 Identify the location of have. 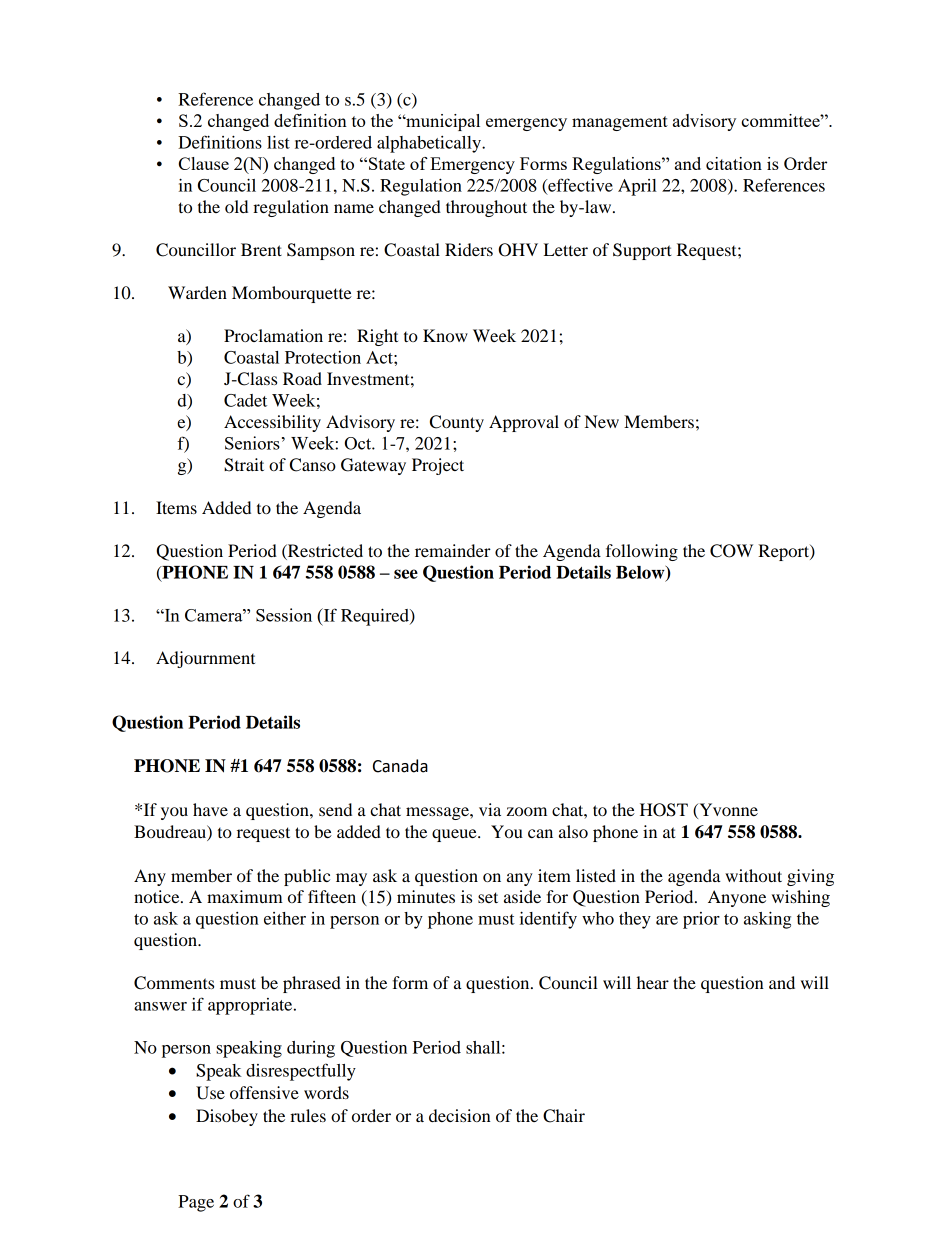
(210, 809).
